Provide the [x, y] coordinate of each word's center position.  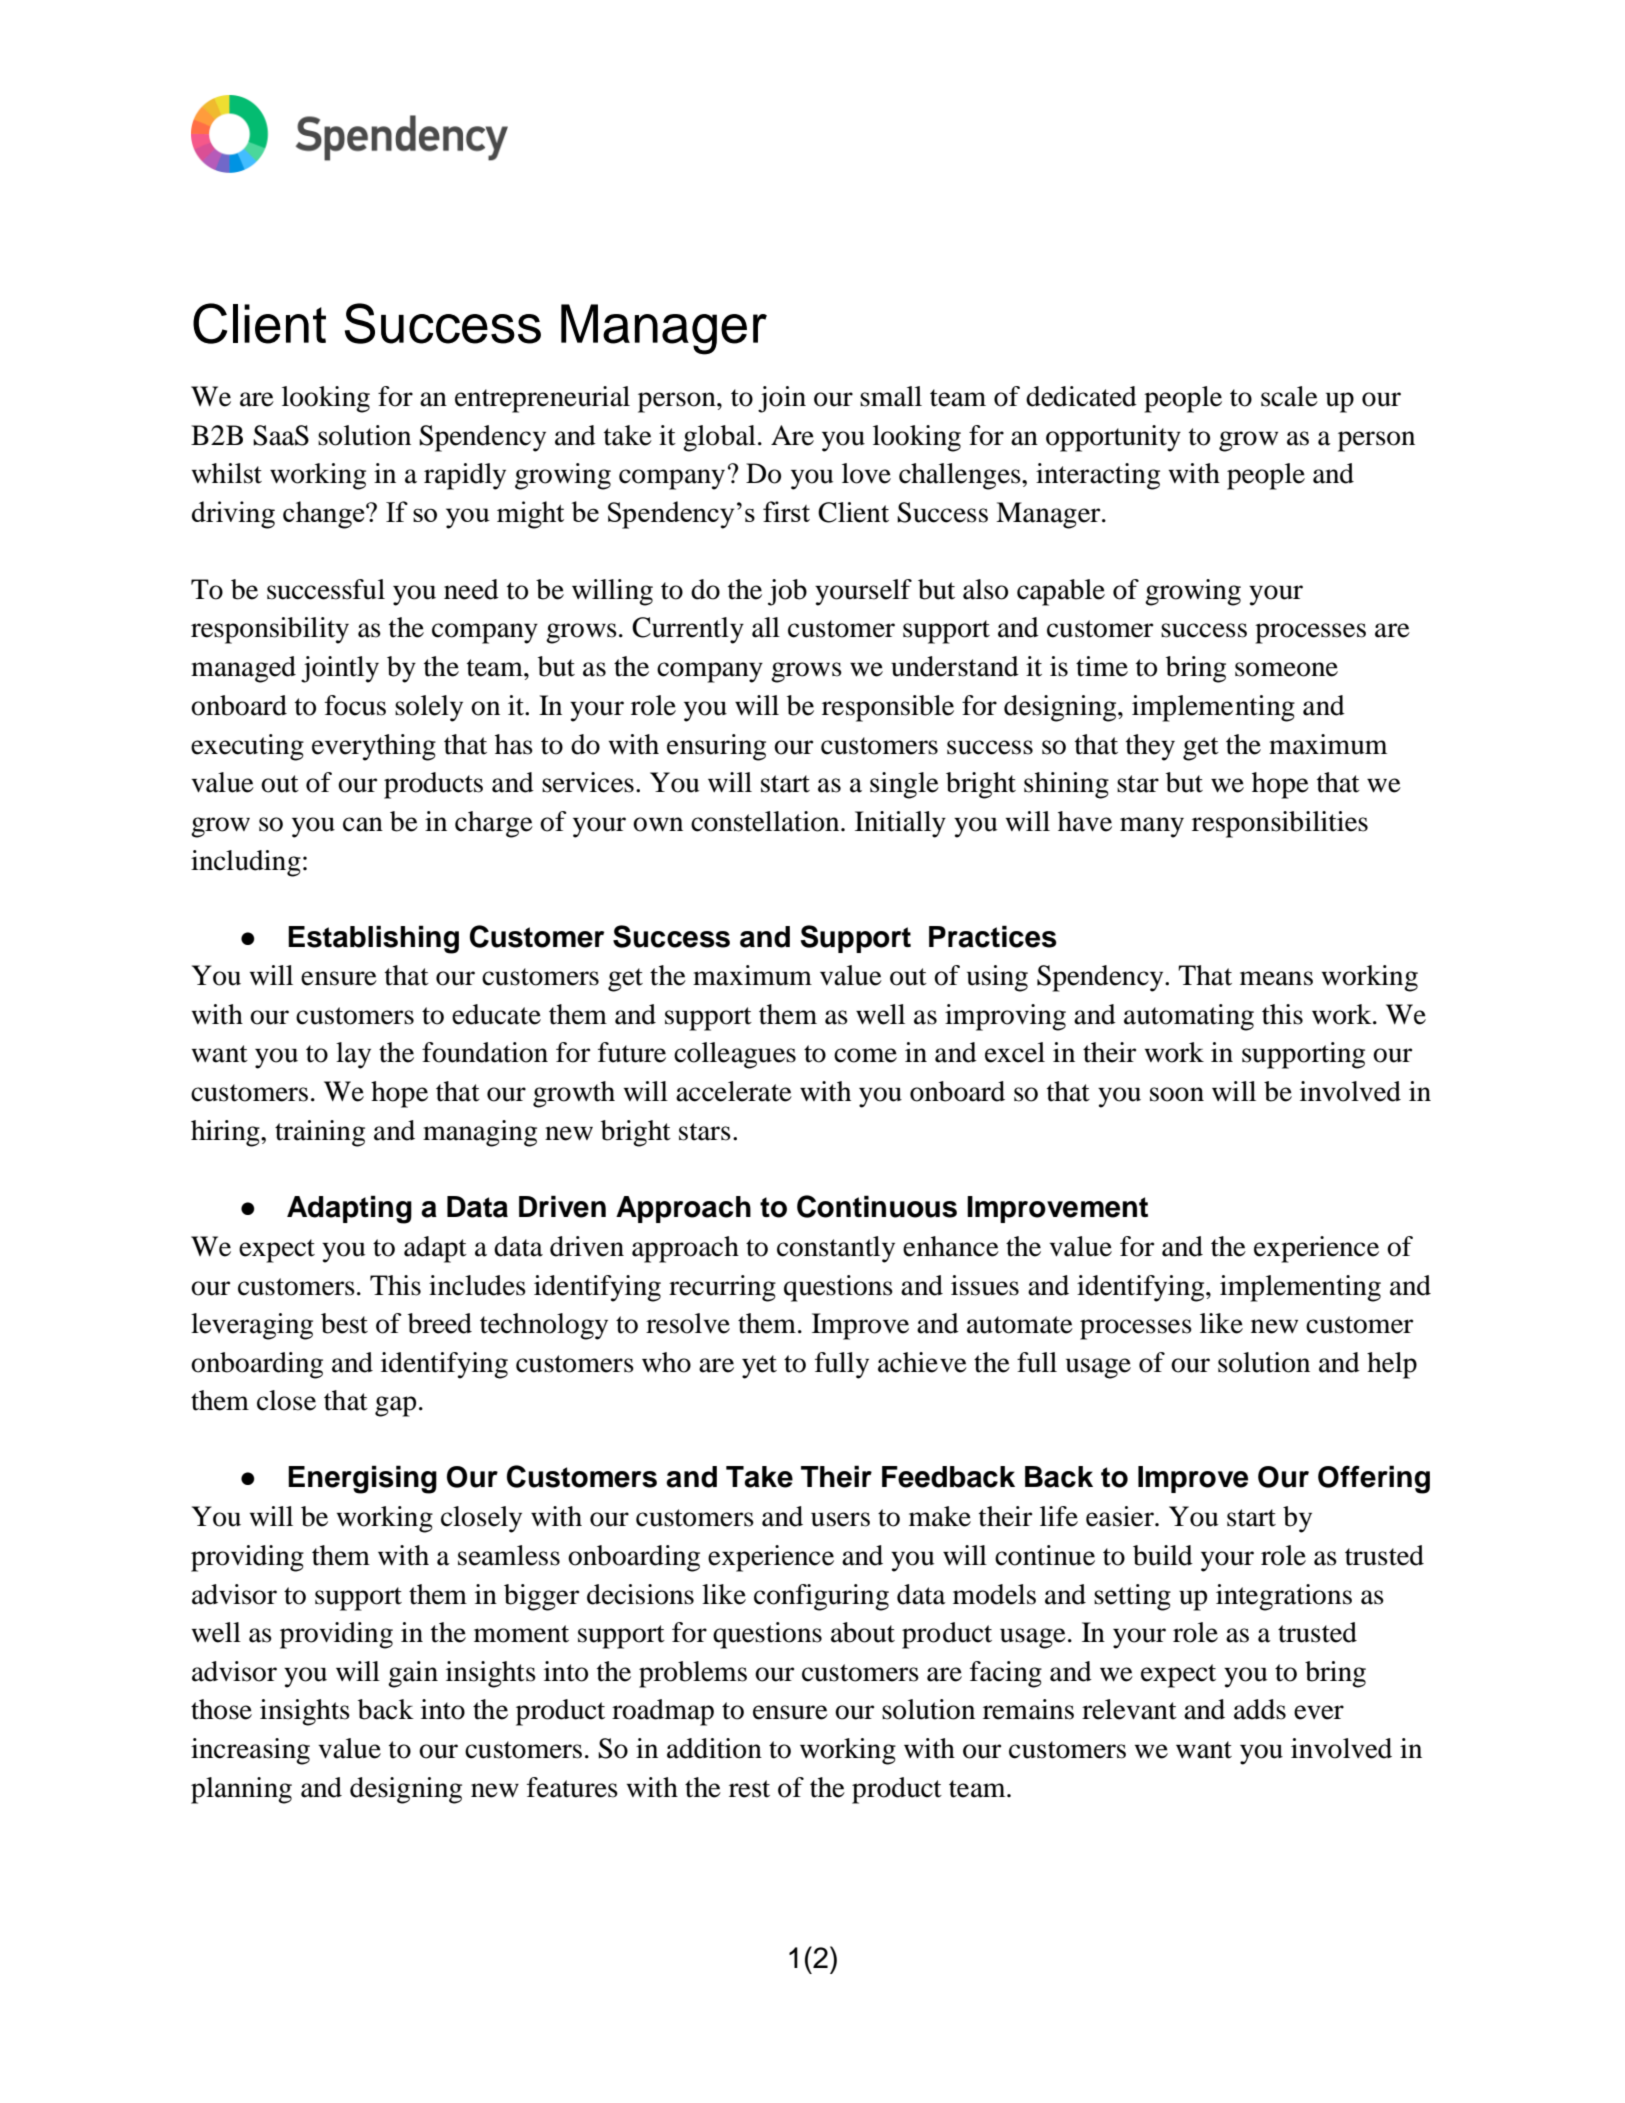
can [363, 824]
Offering [1374, 1479]
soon [1177, 1094]
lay [353, 1055]
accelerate [734, 1091]
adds [1260, 1709]
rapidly [465, 476]
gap [395, 1406]
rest [749, 1789]
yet [759, 1367]
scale [1289, 396]
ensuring [716, 747]
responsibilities [1280, 824]
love [866, 473]
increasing [250, 1751]
